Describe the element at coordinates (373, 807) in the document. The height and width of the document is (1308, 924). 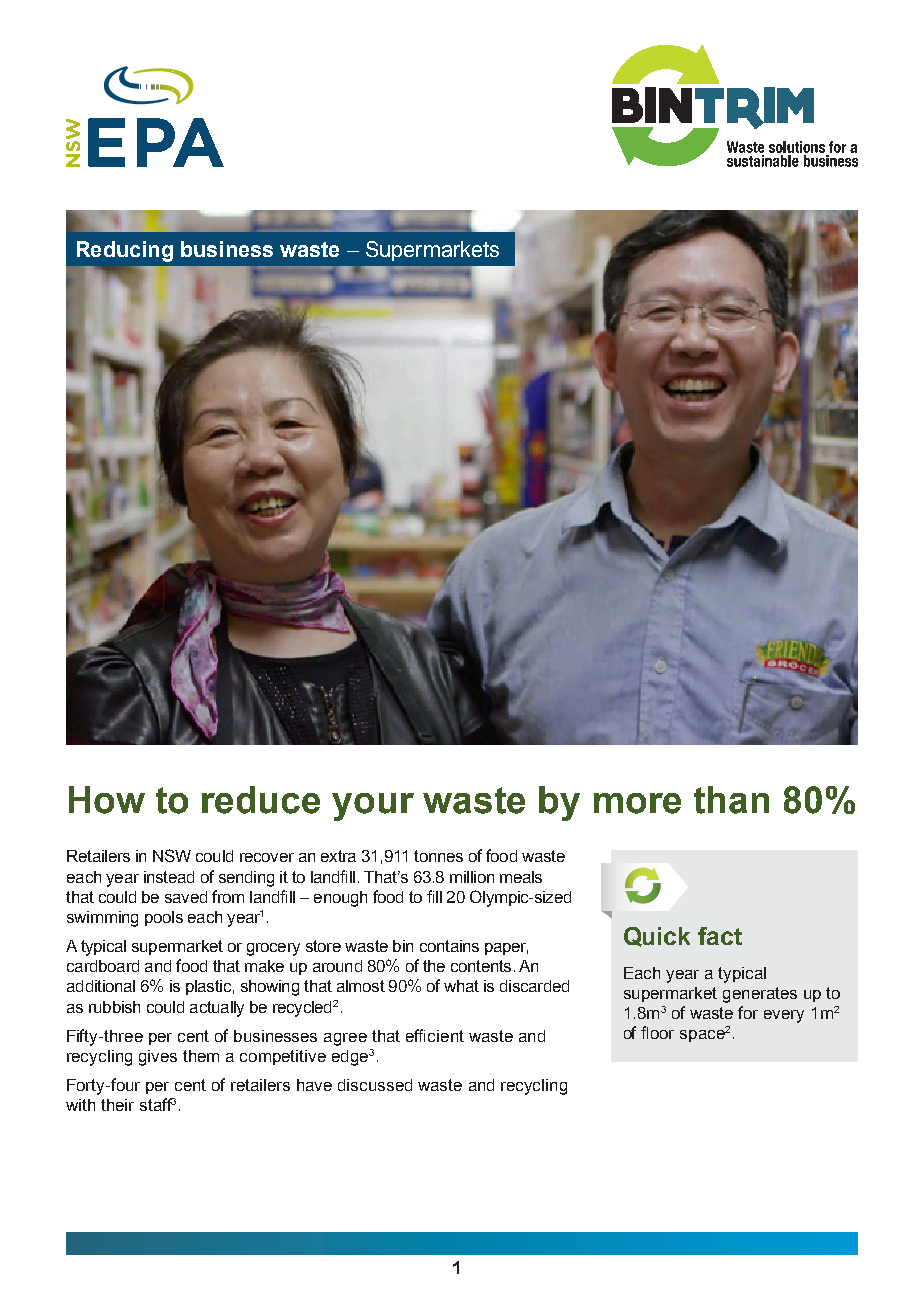
I see `your` at that location.
